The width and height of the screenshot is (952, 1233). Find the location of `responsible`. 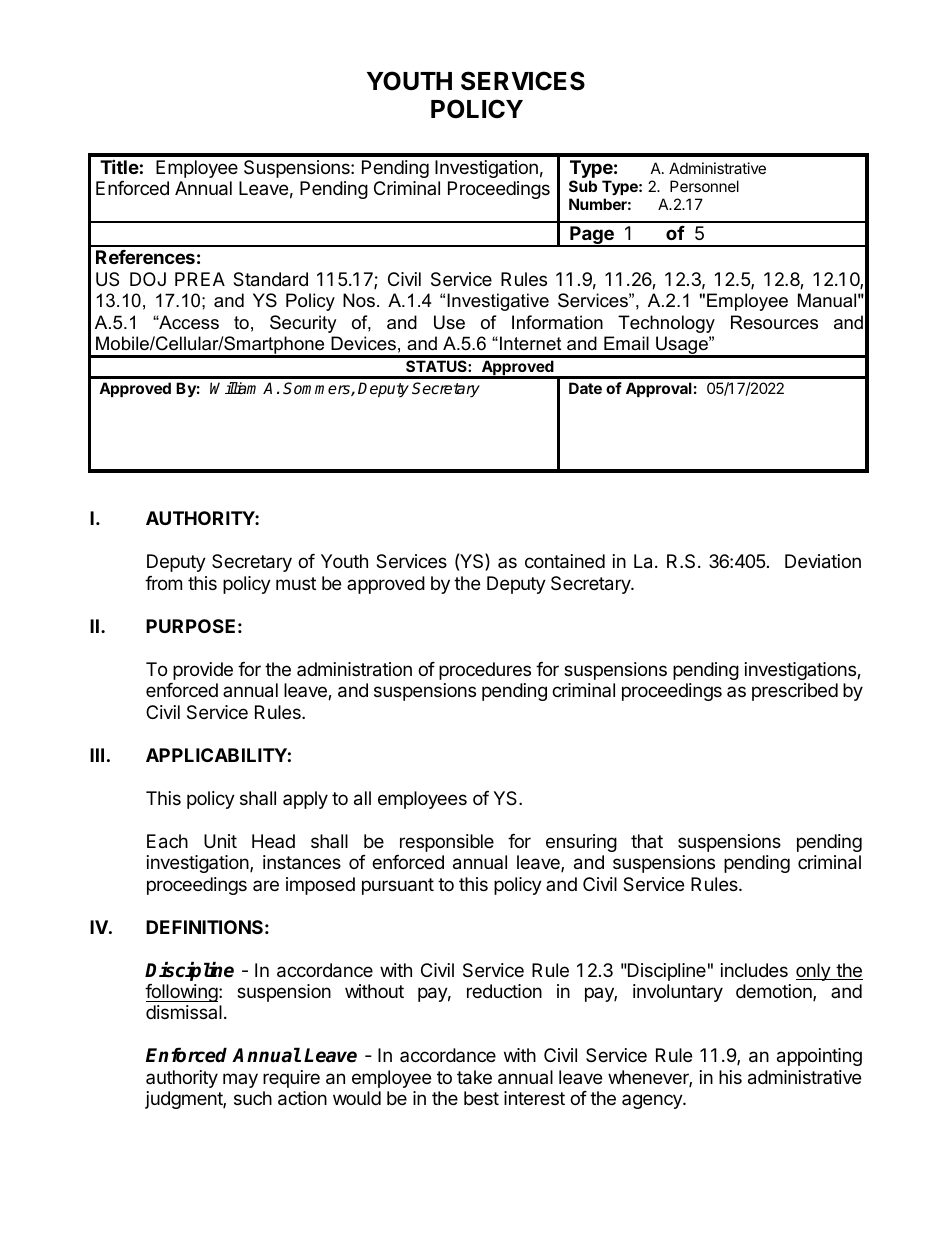

responsible is located at coordinates (447, 843).
